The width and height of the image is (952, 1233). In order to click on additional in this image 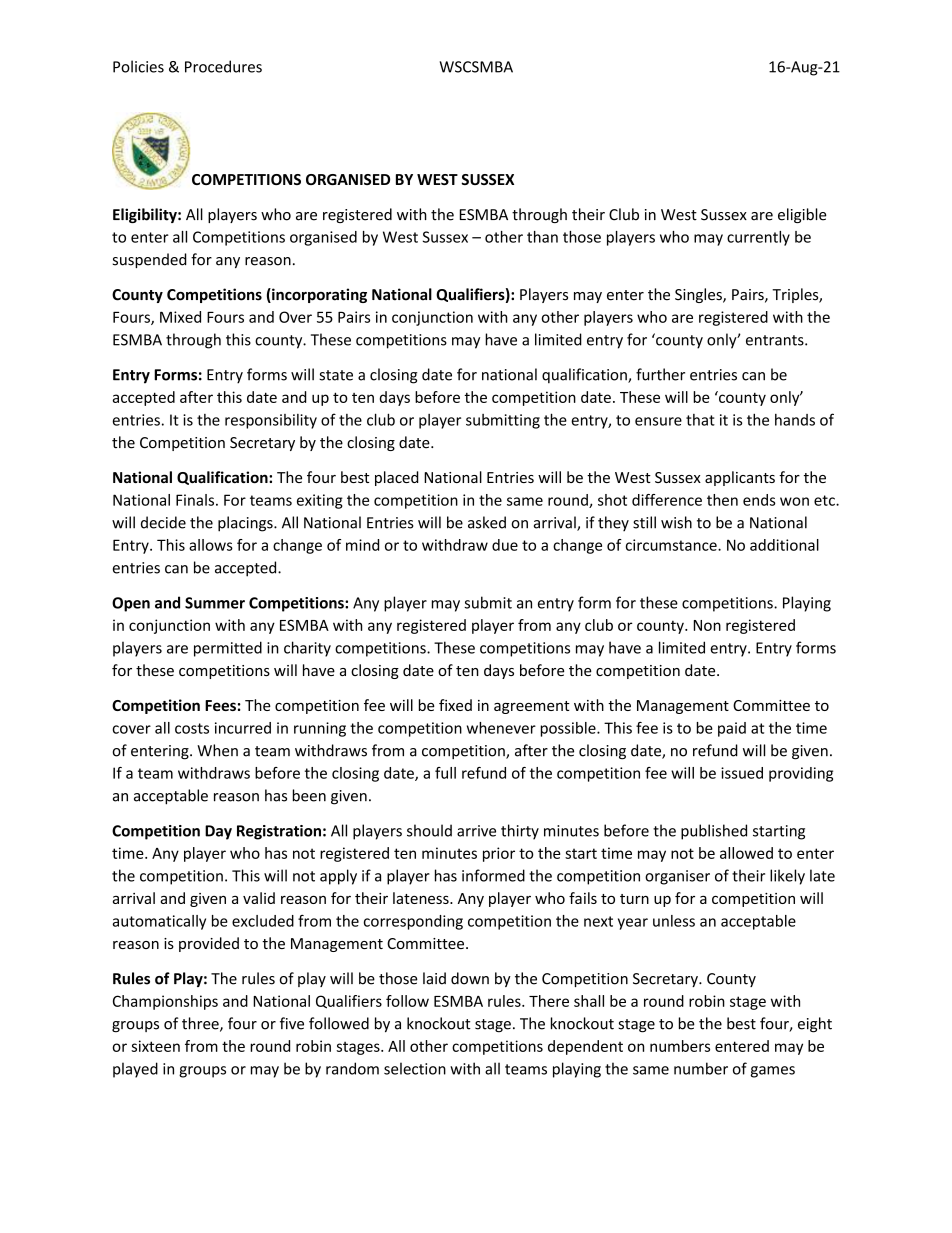, I will do `click(784, 545)`.
